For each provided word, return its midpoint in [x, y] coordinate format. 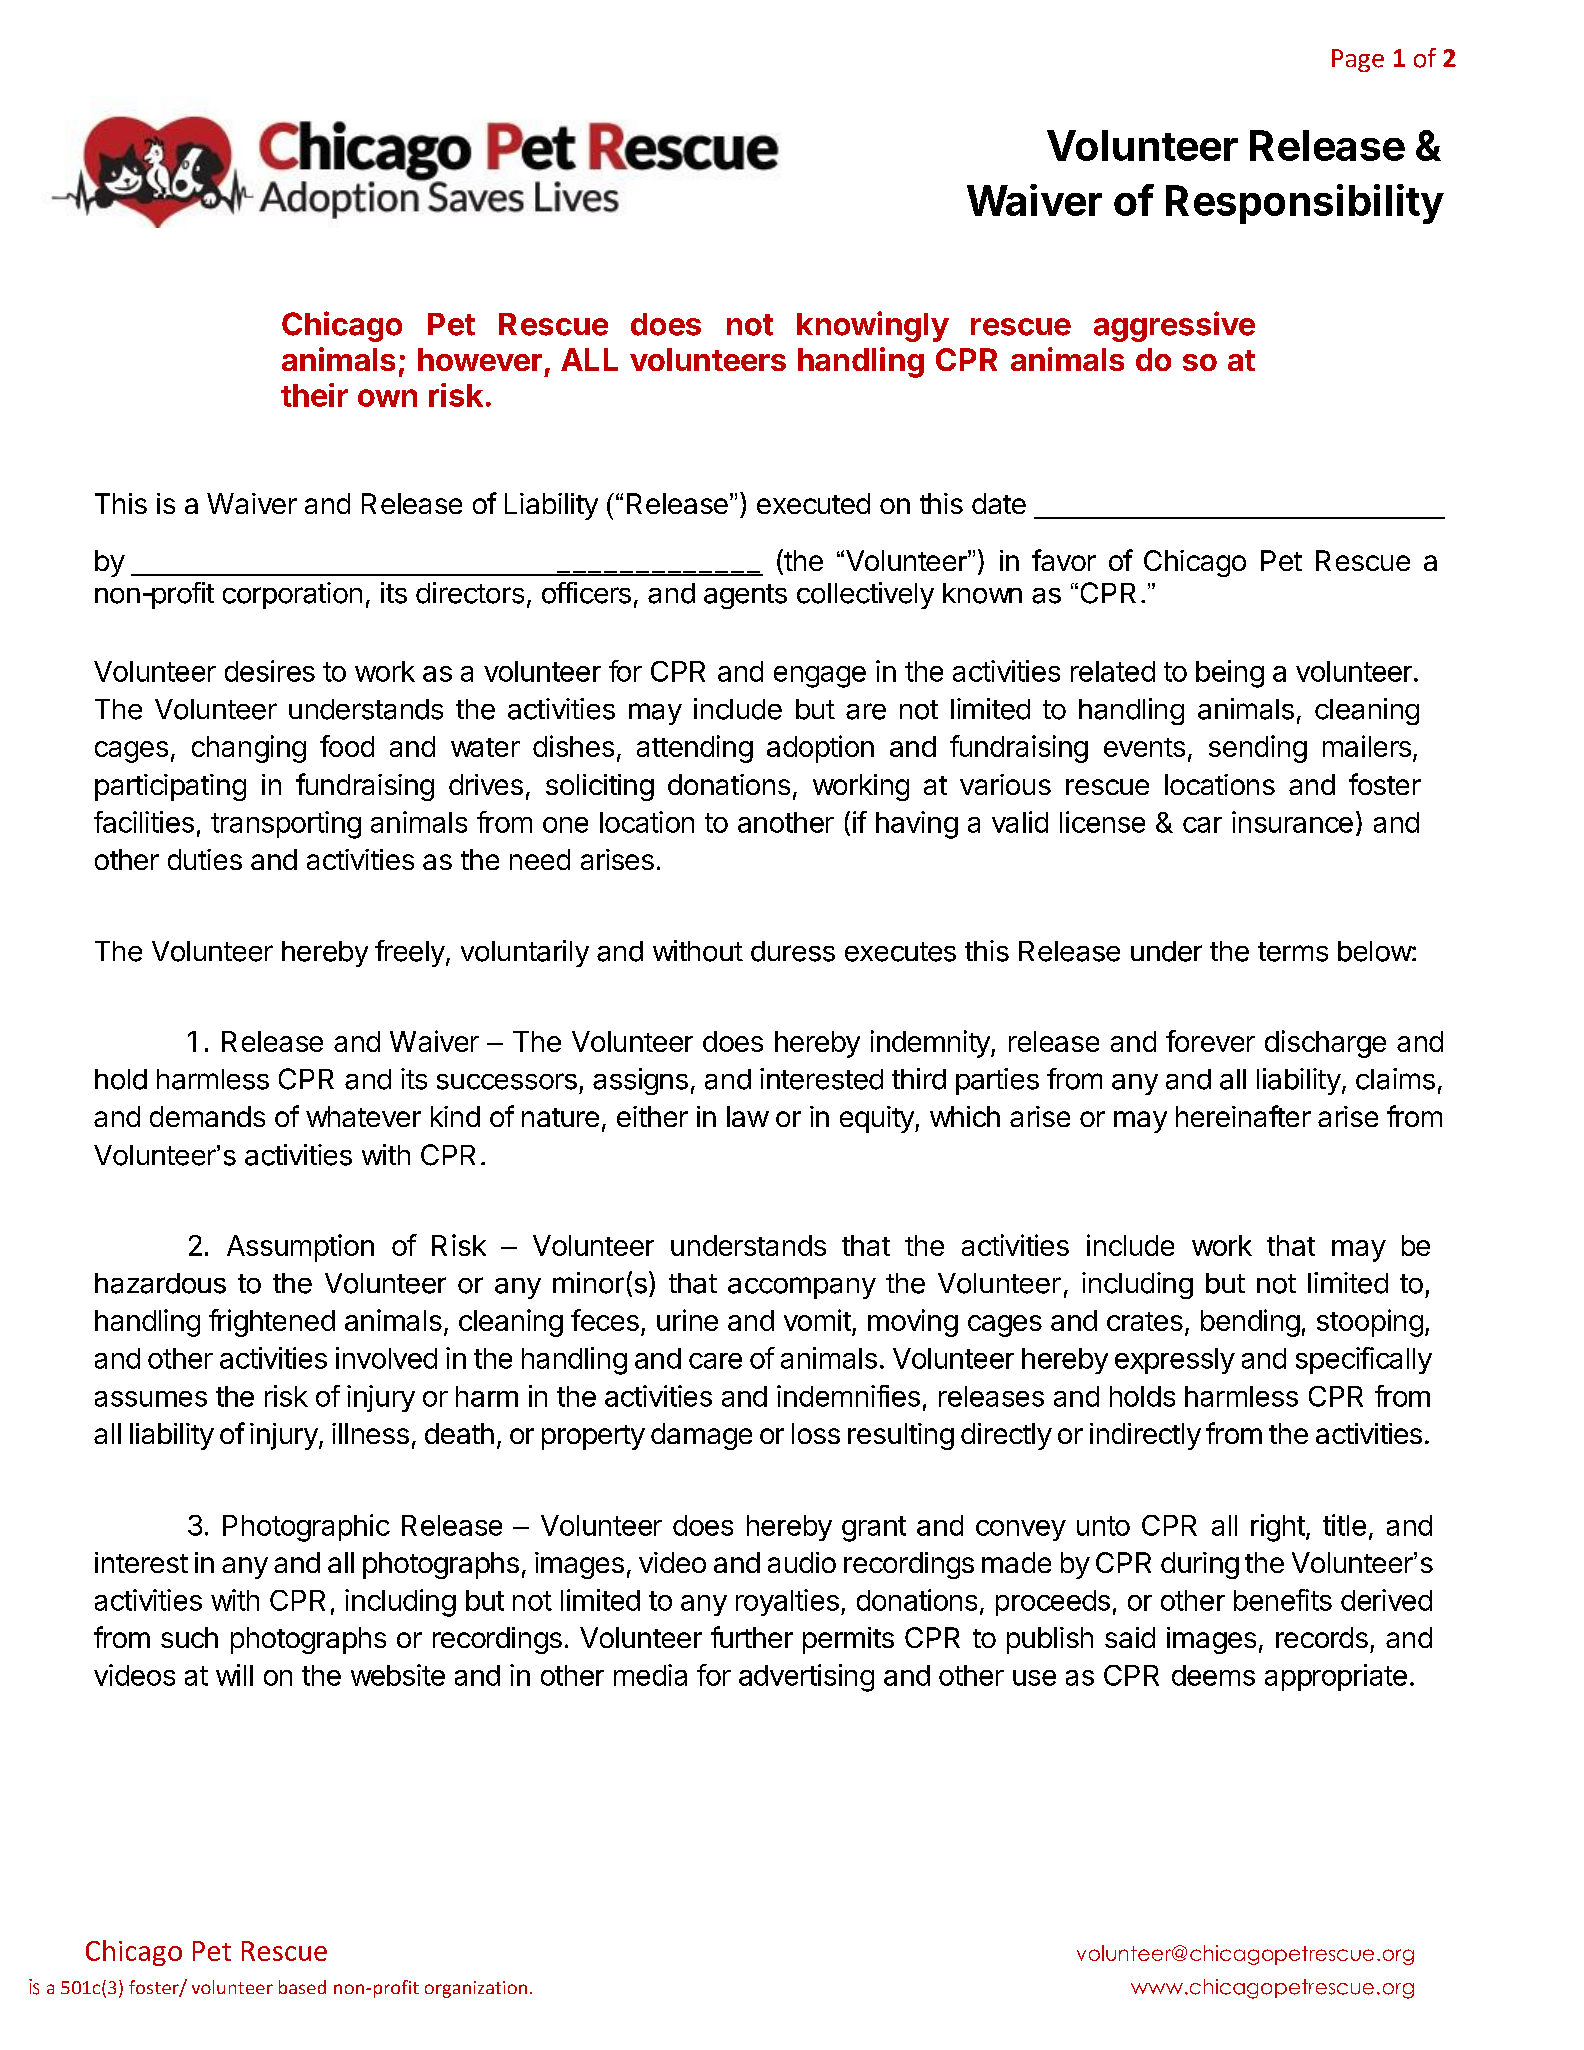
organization [476, 1989]
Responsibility [1305, 204]
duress [793, 951]
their [314, 395]
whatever [363, 1116]
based [302, 1987]
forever [1210, 1041]
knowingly [873, 326]
